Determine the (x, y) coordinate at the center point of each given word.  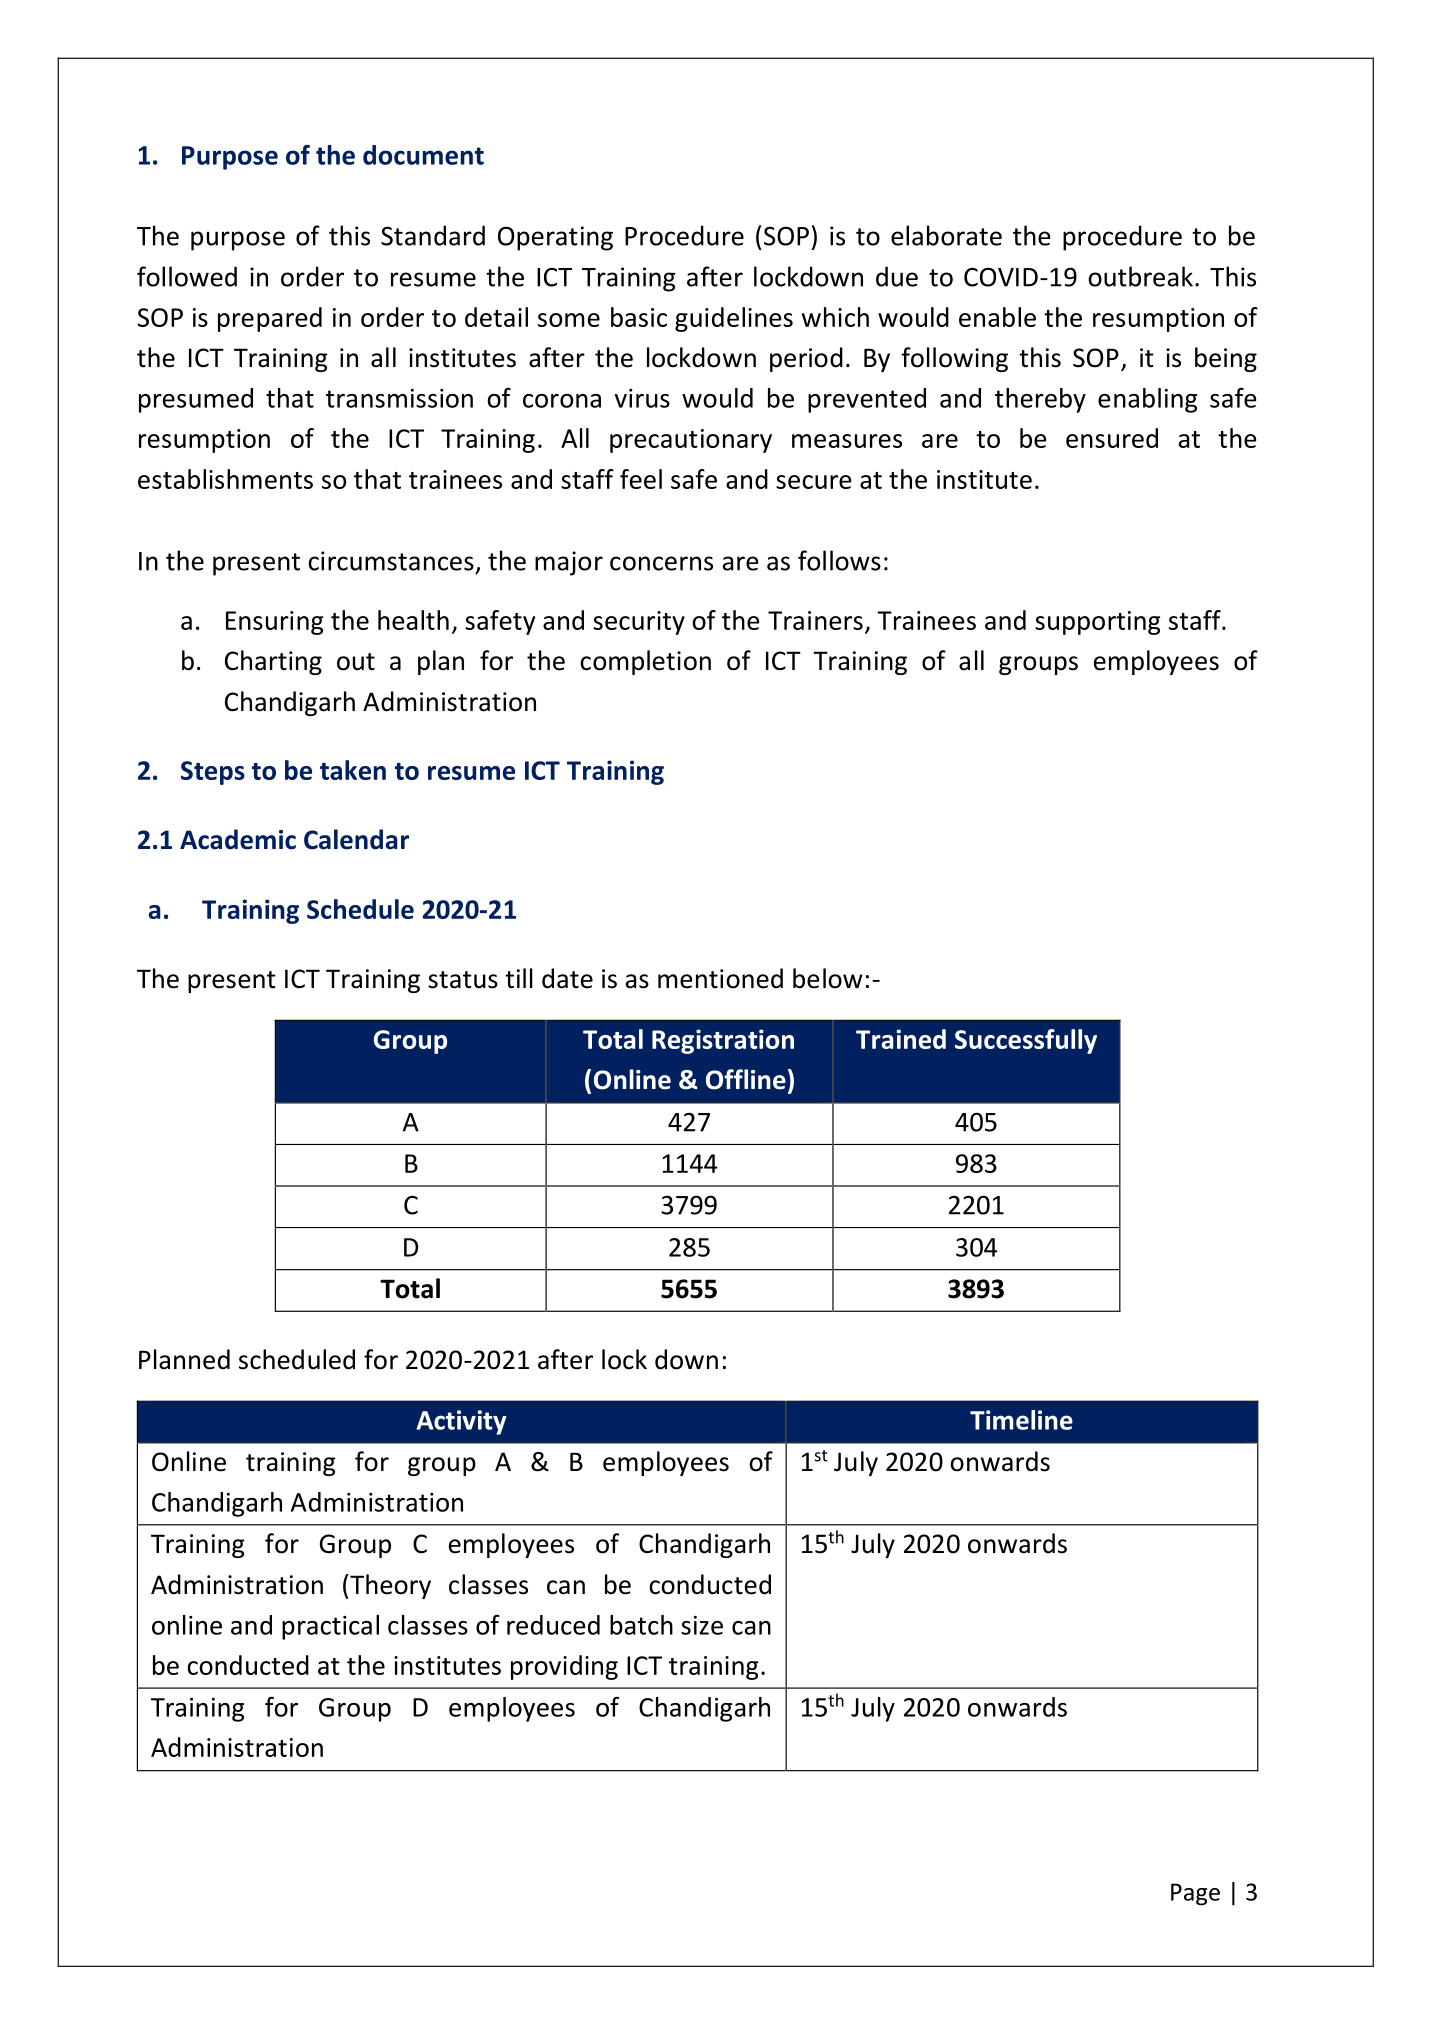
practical (330, 1627)
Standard (433, 235)
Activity (461, 1422)
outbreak (1140, 276)
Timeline (1021, 1420)
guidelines (734, 319)
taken (353, 770)
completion (645, 662)
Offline (746, 1079)
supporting (1098, 623)
